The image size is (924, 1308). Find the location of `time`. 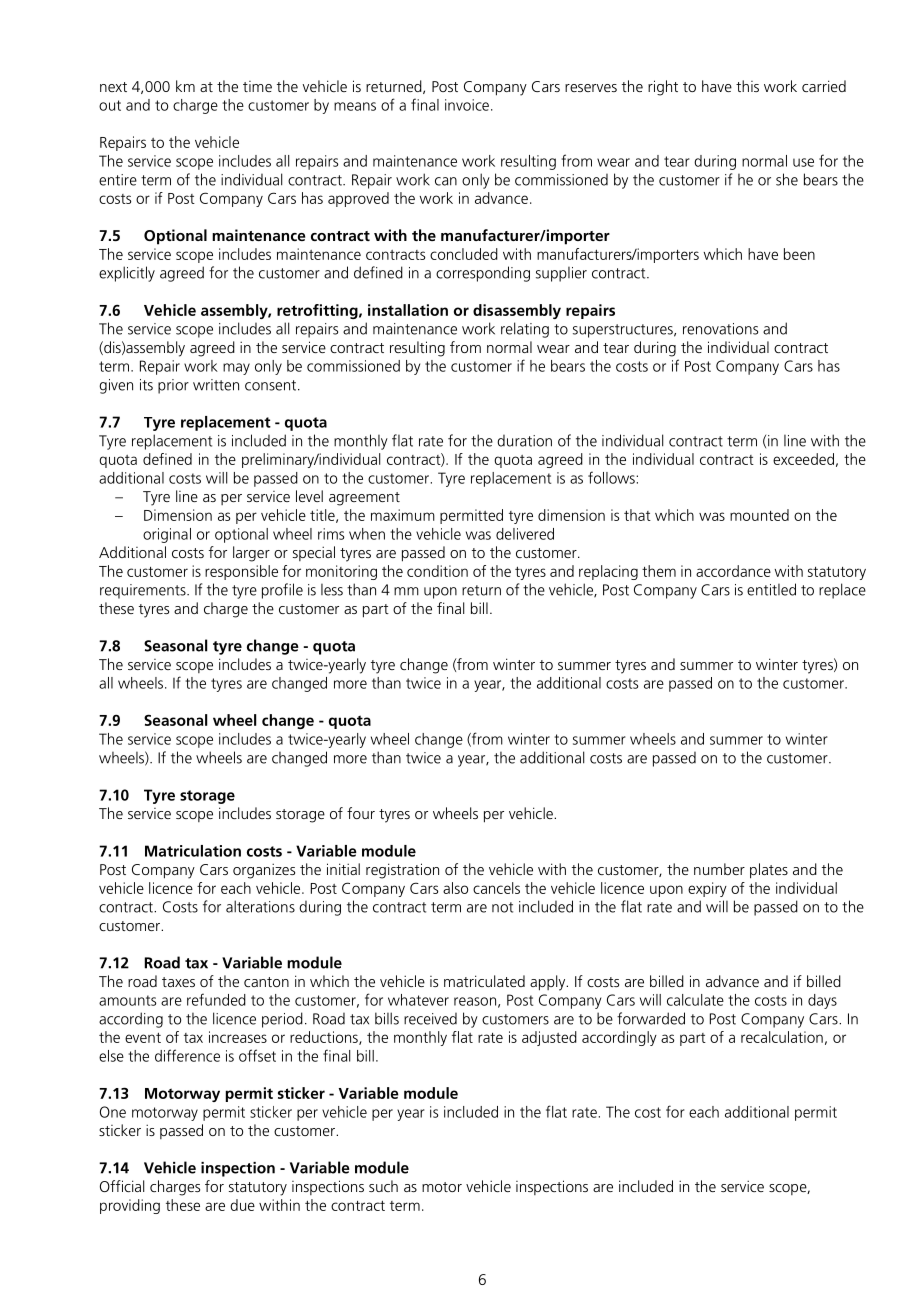

time is located at coordinates (257, 86).
